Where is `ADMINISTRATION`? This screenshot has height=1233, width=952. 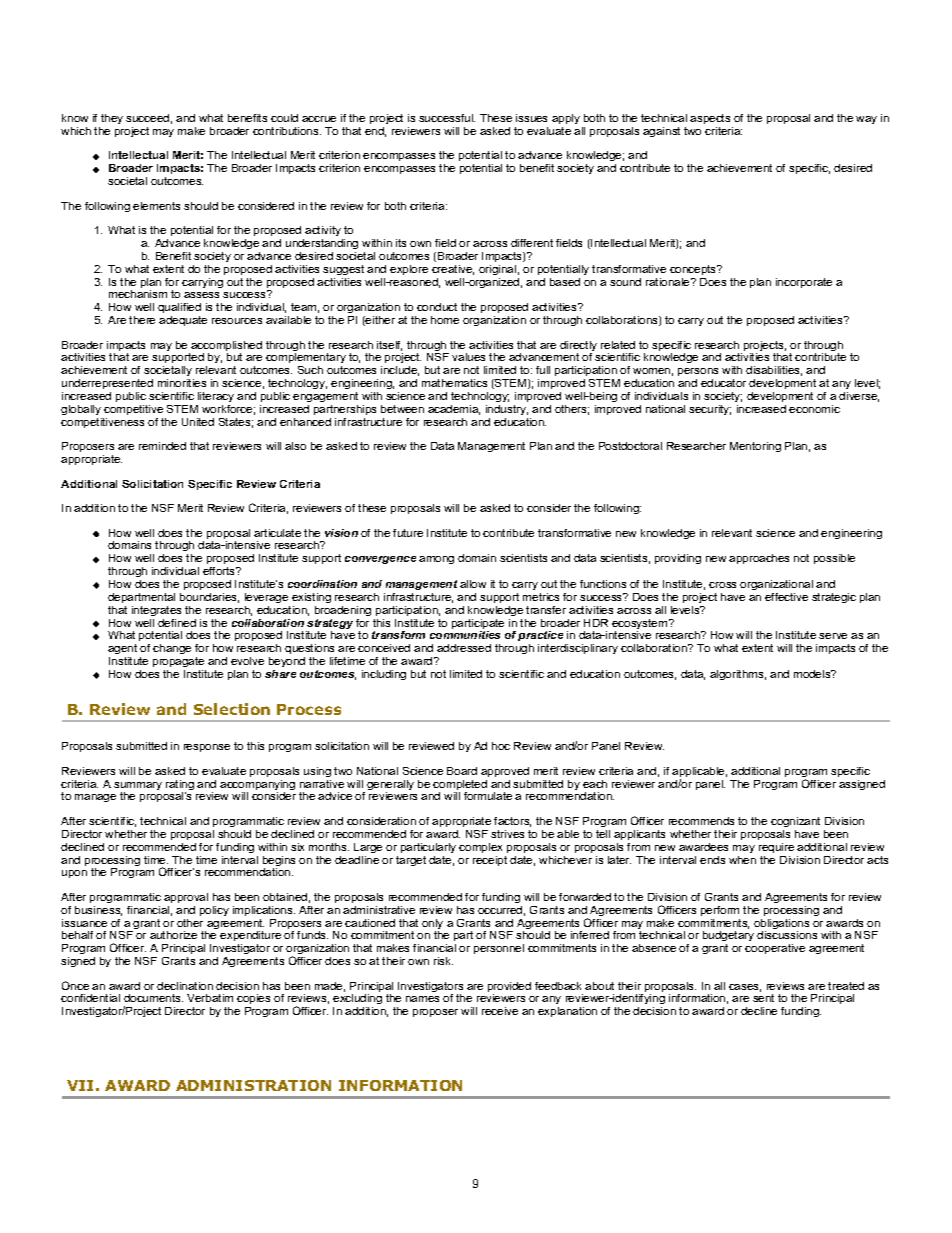
ADMINISTRATION is located at coordinates (253, 1085).
